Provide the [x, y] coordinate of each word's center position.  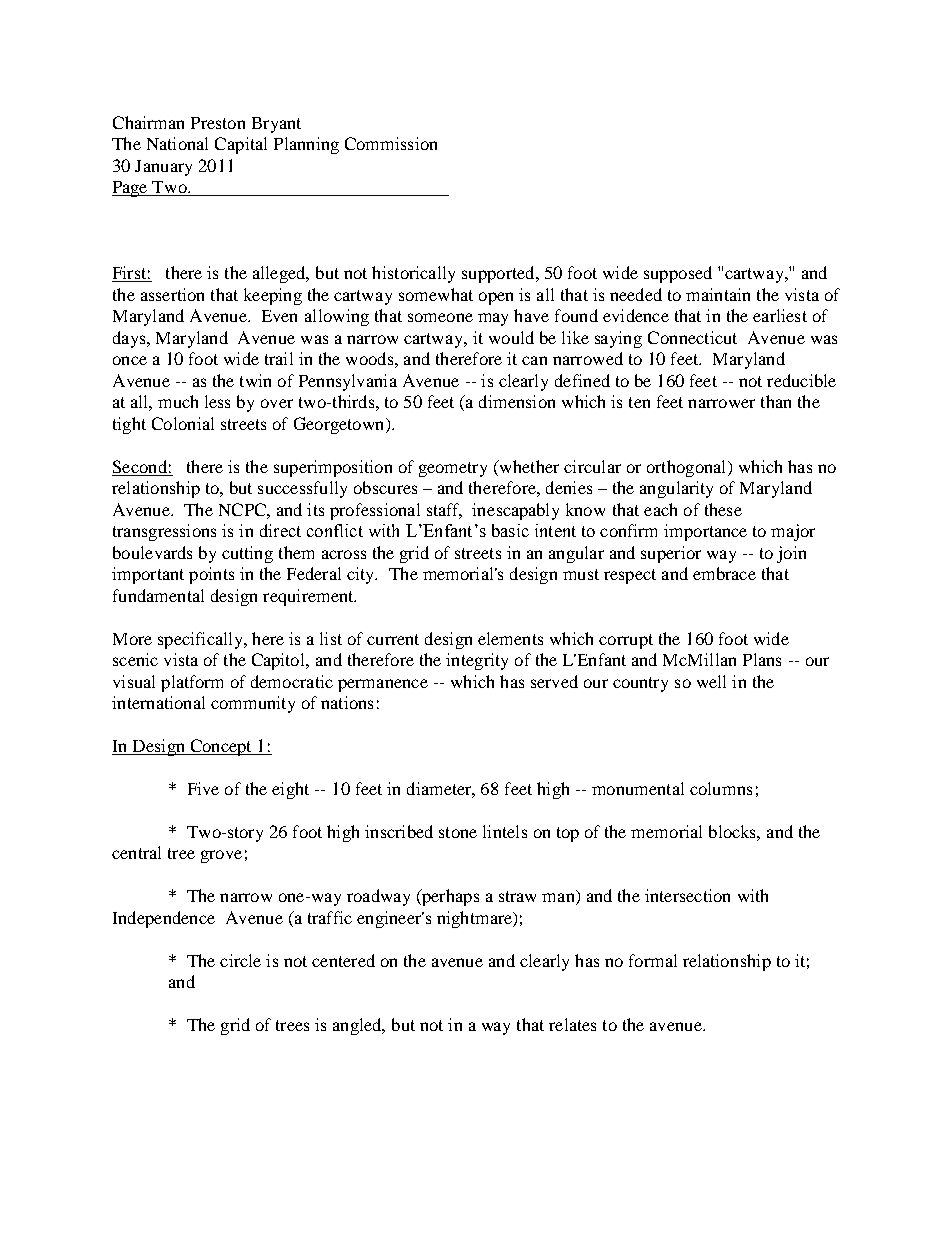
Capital [241, 145]
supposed [678, 274]
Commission [391, 143]
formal [653, 960]
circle [240, 960]
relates [572, 1024]
